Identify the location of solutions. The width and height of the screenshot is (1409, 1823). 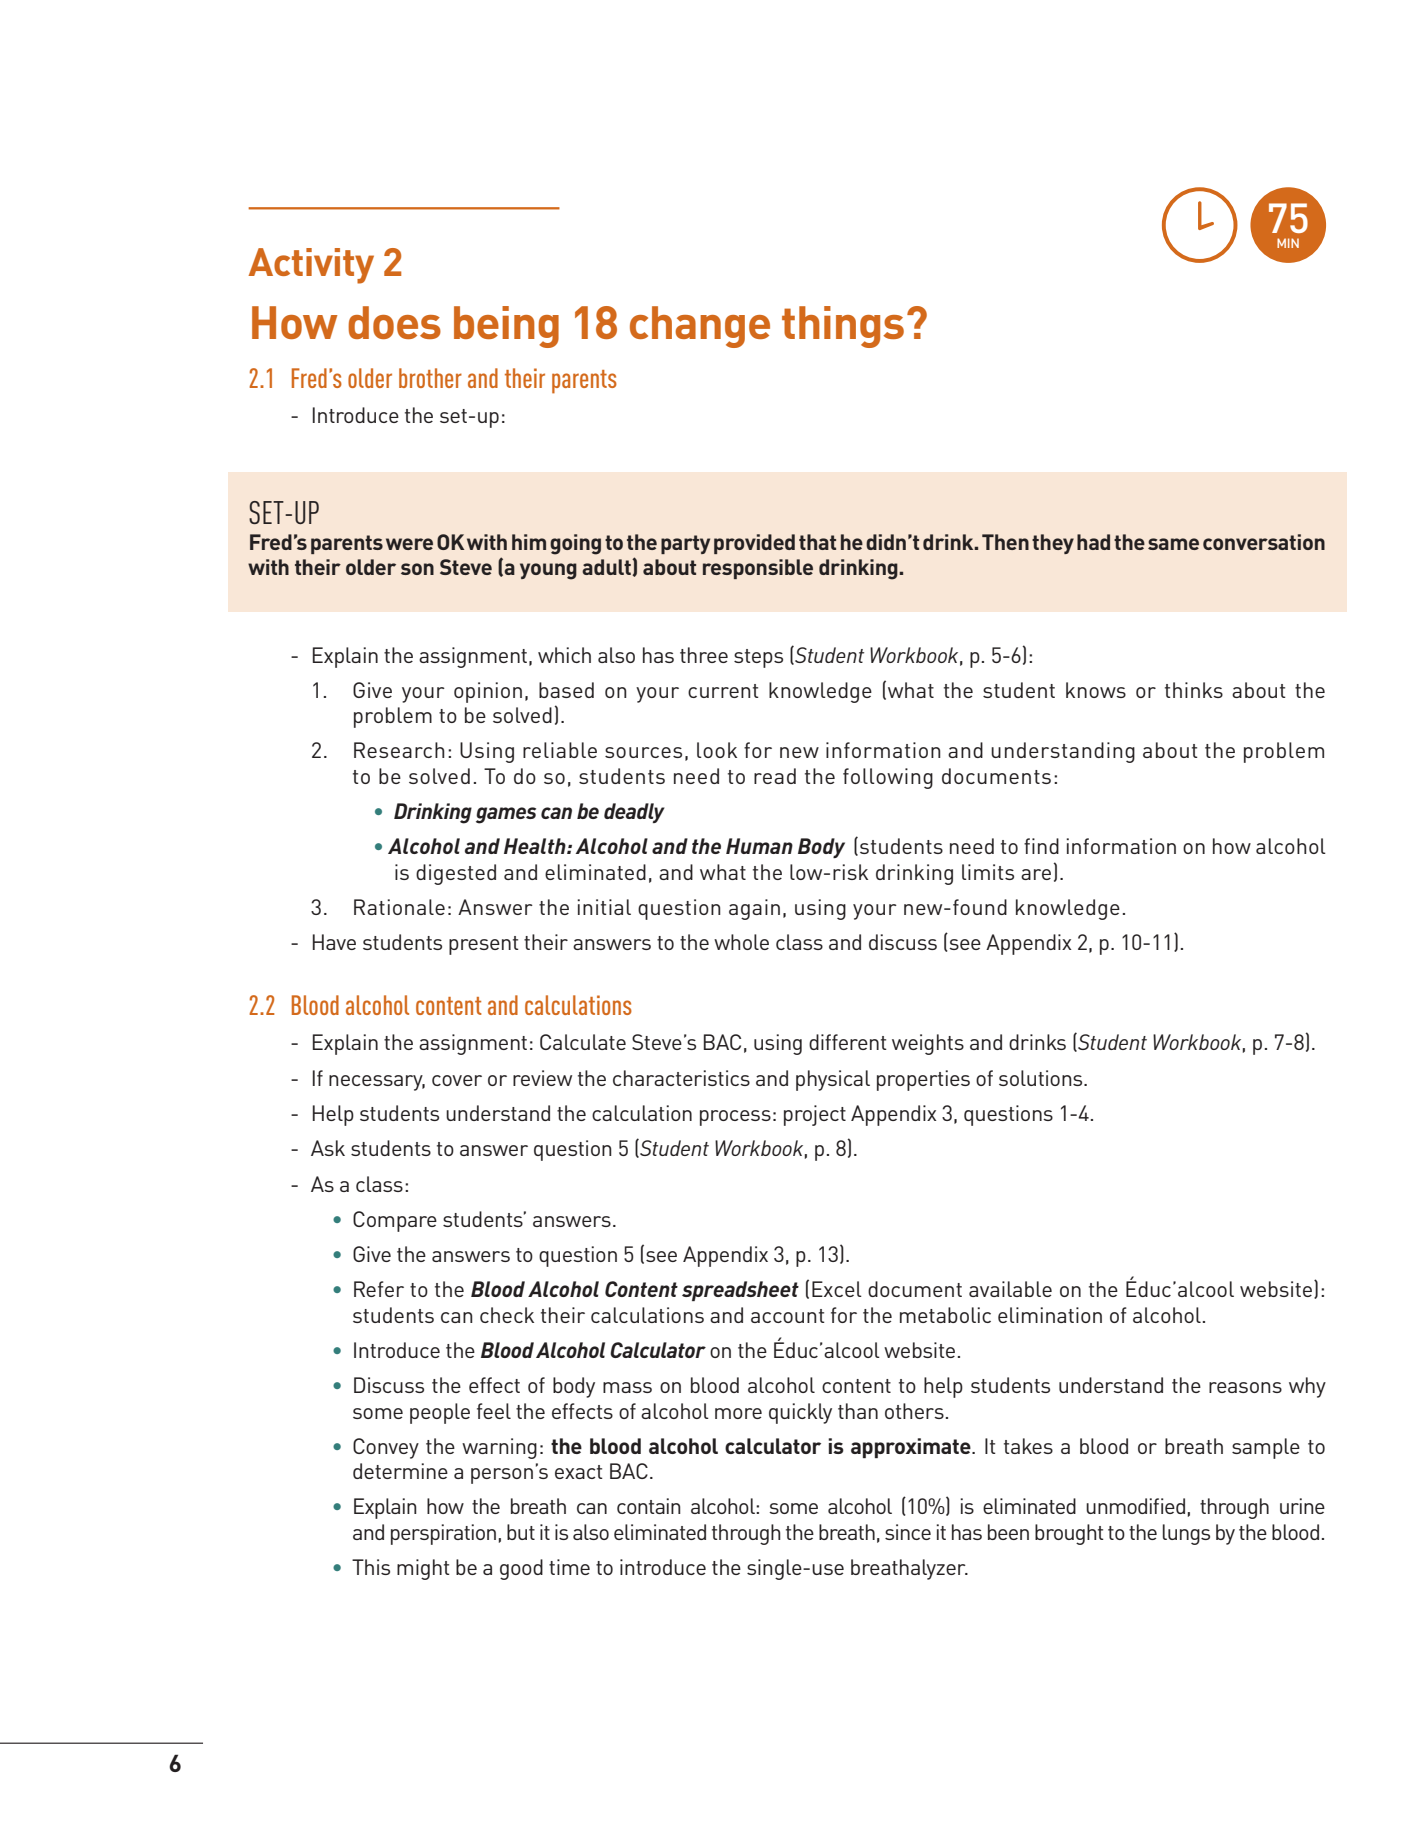
(1042, 1078).
